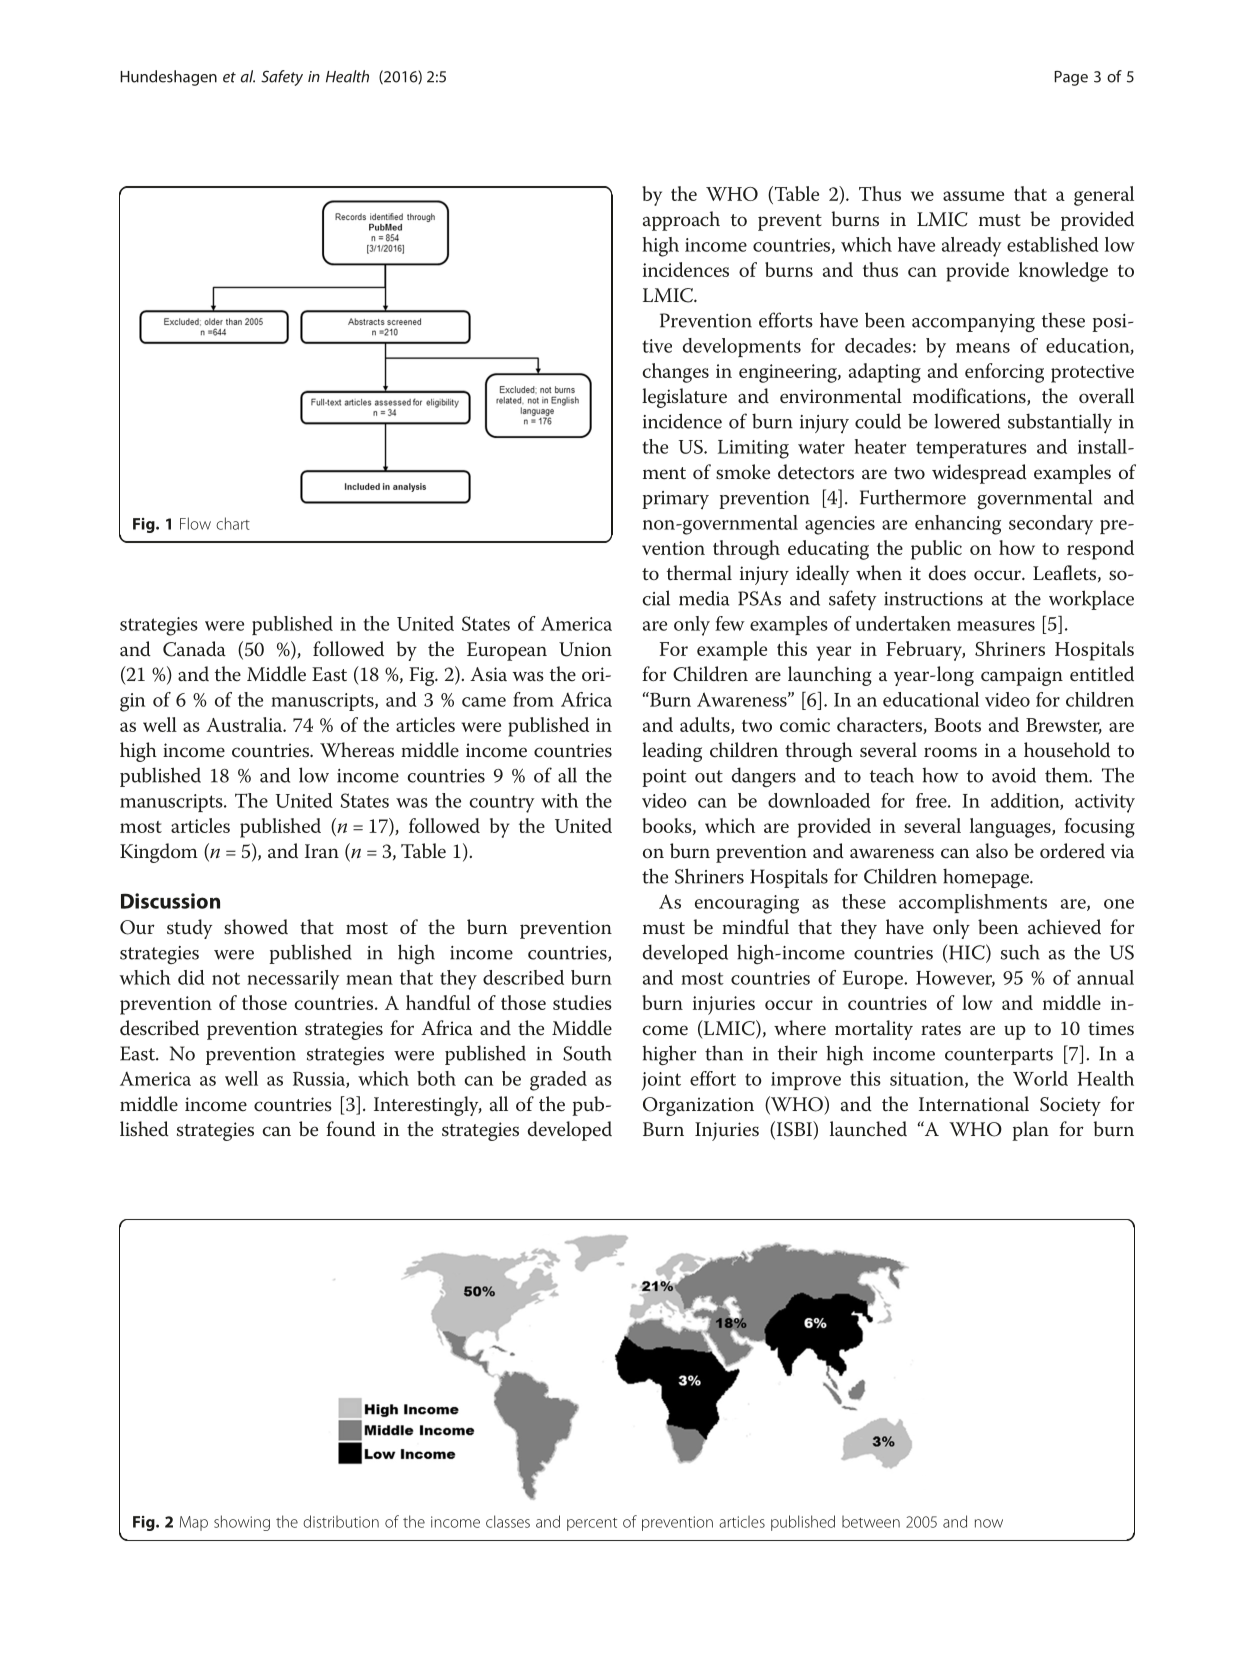 The width and height of the screenshot is (1254, 1666). I want to click on joint, so click(661, 1081).
